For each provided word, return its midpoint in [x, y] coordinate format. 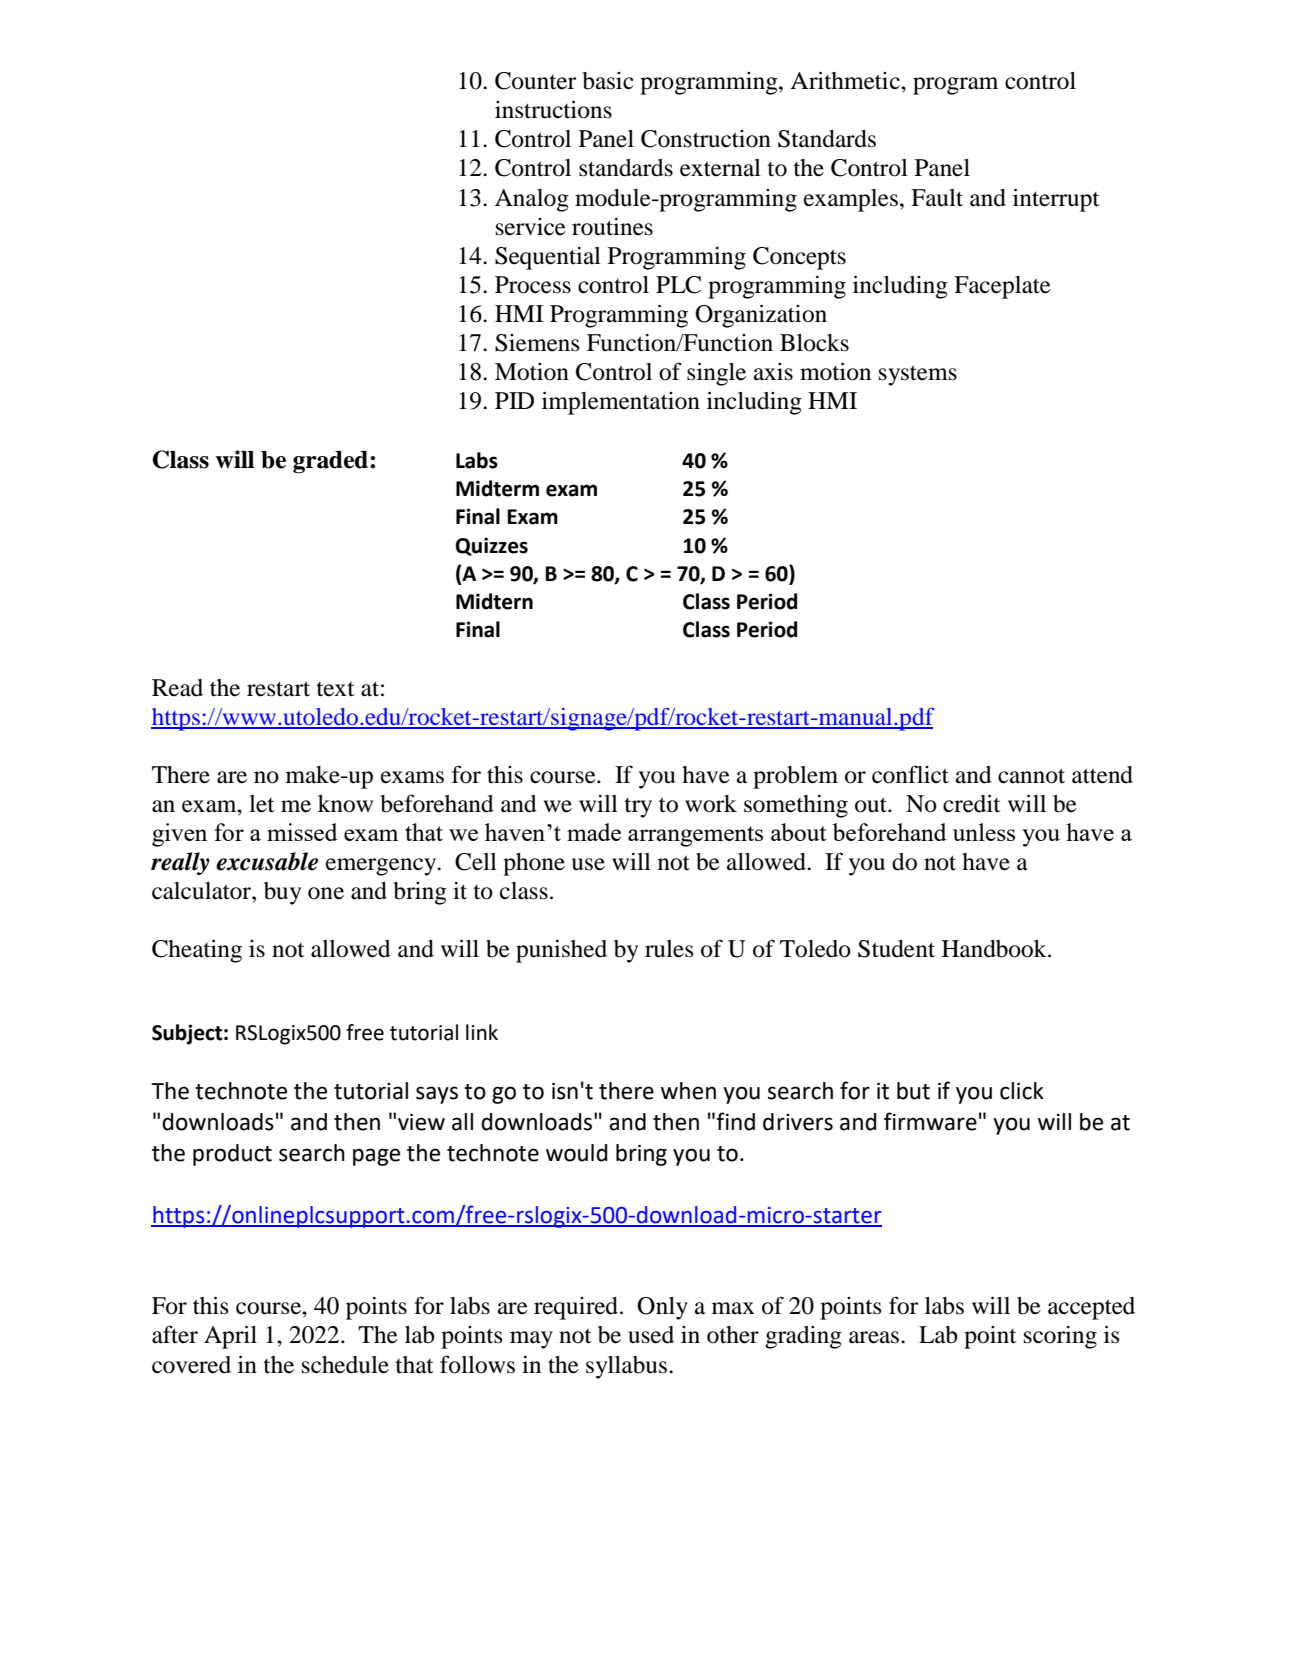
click [1022, 1091]
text [335, 689]
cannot [1031, 776]
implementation [621, 403]
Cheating [197, 951]
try [638, 808]
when [688, 1091]
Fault [937, 198]
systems [918, 375]
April [230, 1337]
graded [332, 462]
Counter [536, 81]
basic [608, 81]
